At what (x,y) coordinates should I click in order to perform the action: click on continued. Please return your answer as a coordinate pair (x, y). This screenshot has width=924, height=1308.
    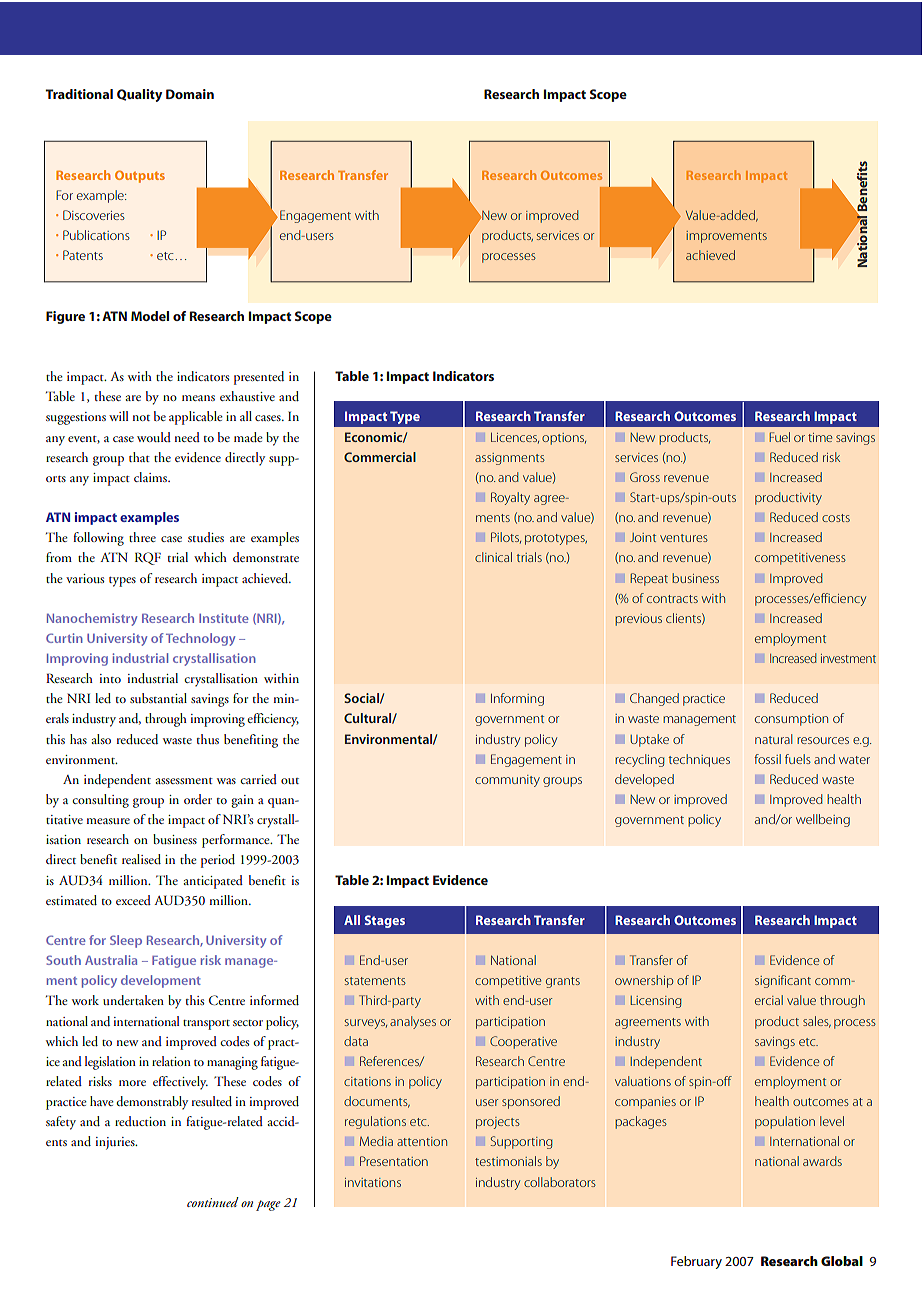
    Looking at the image, I should click on (213, 1202).
